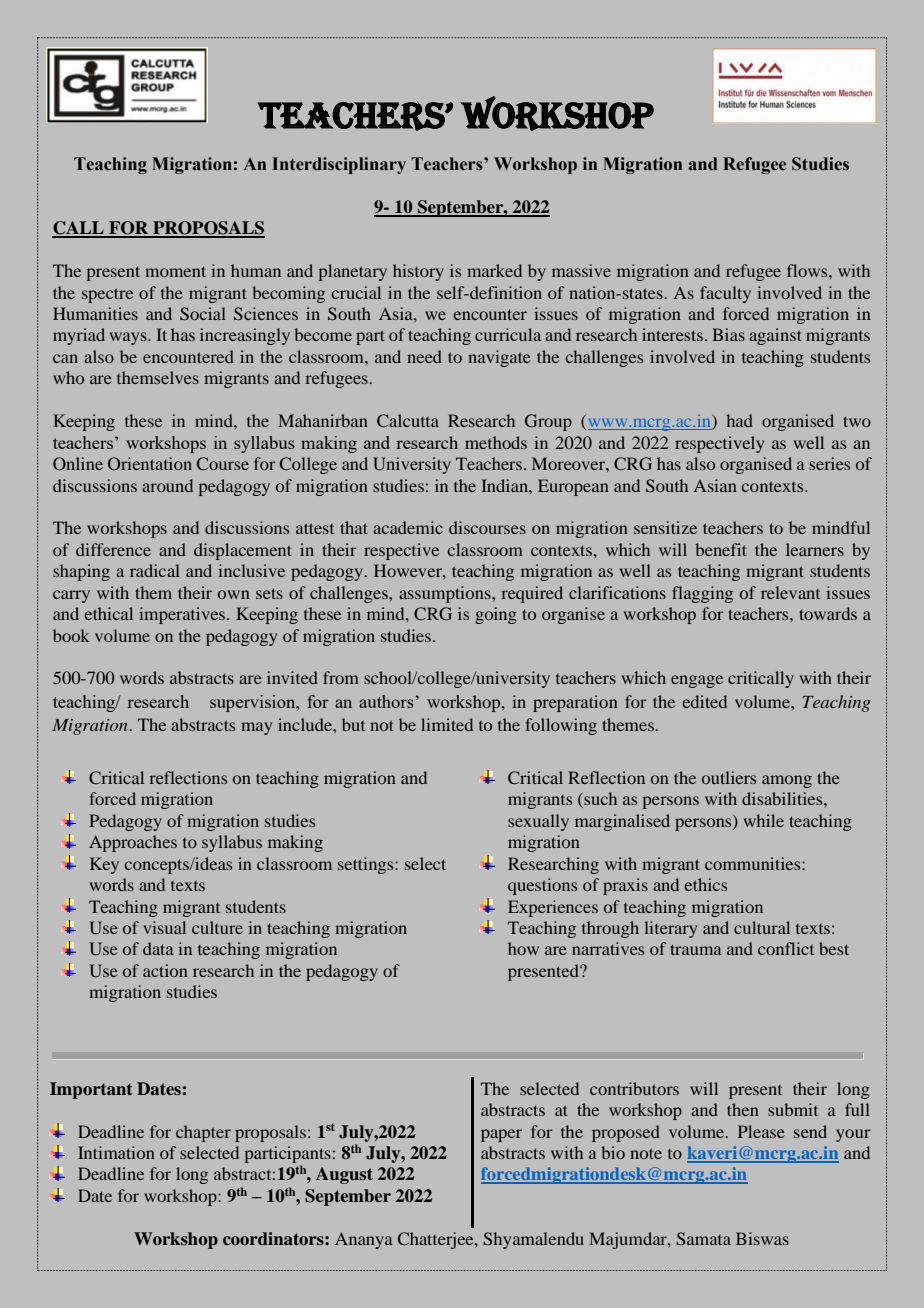 The height and width of the screenshot is (1308, 924). I want to click on questions, so click(542, 886).
